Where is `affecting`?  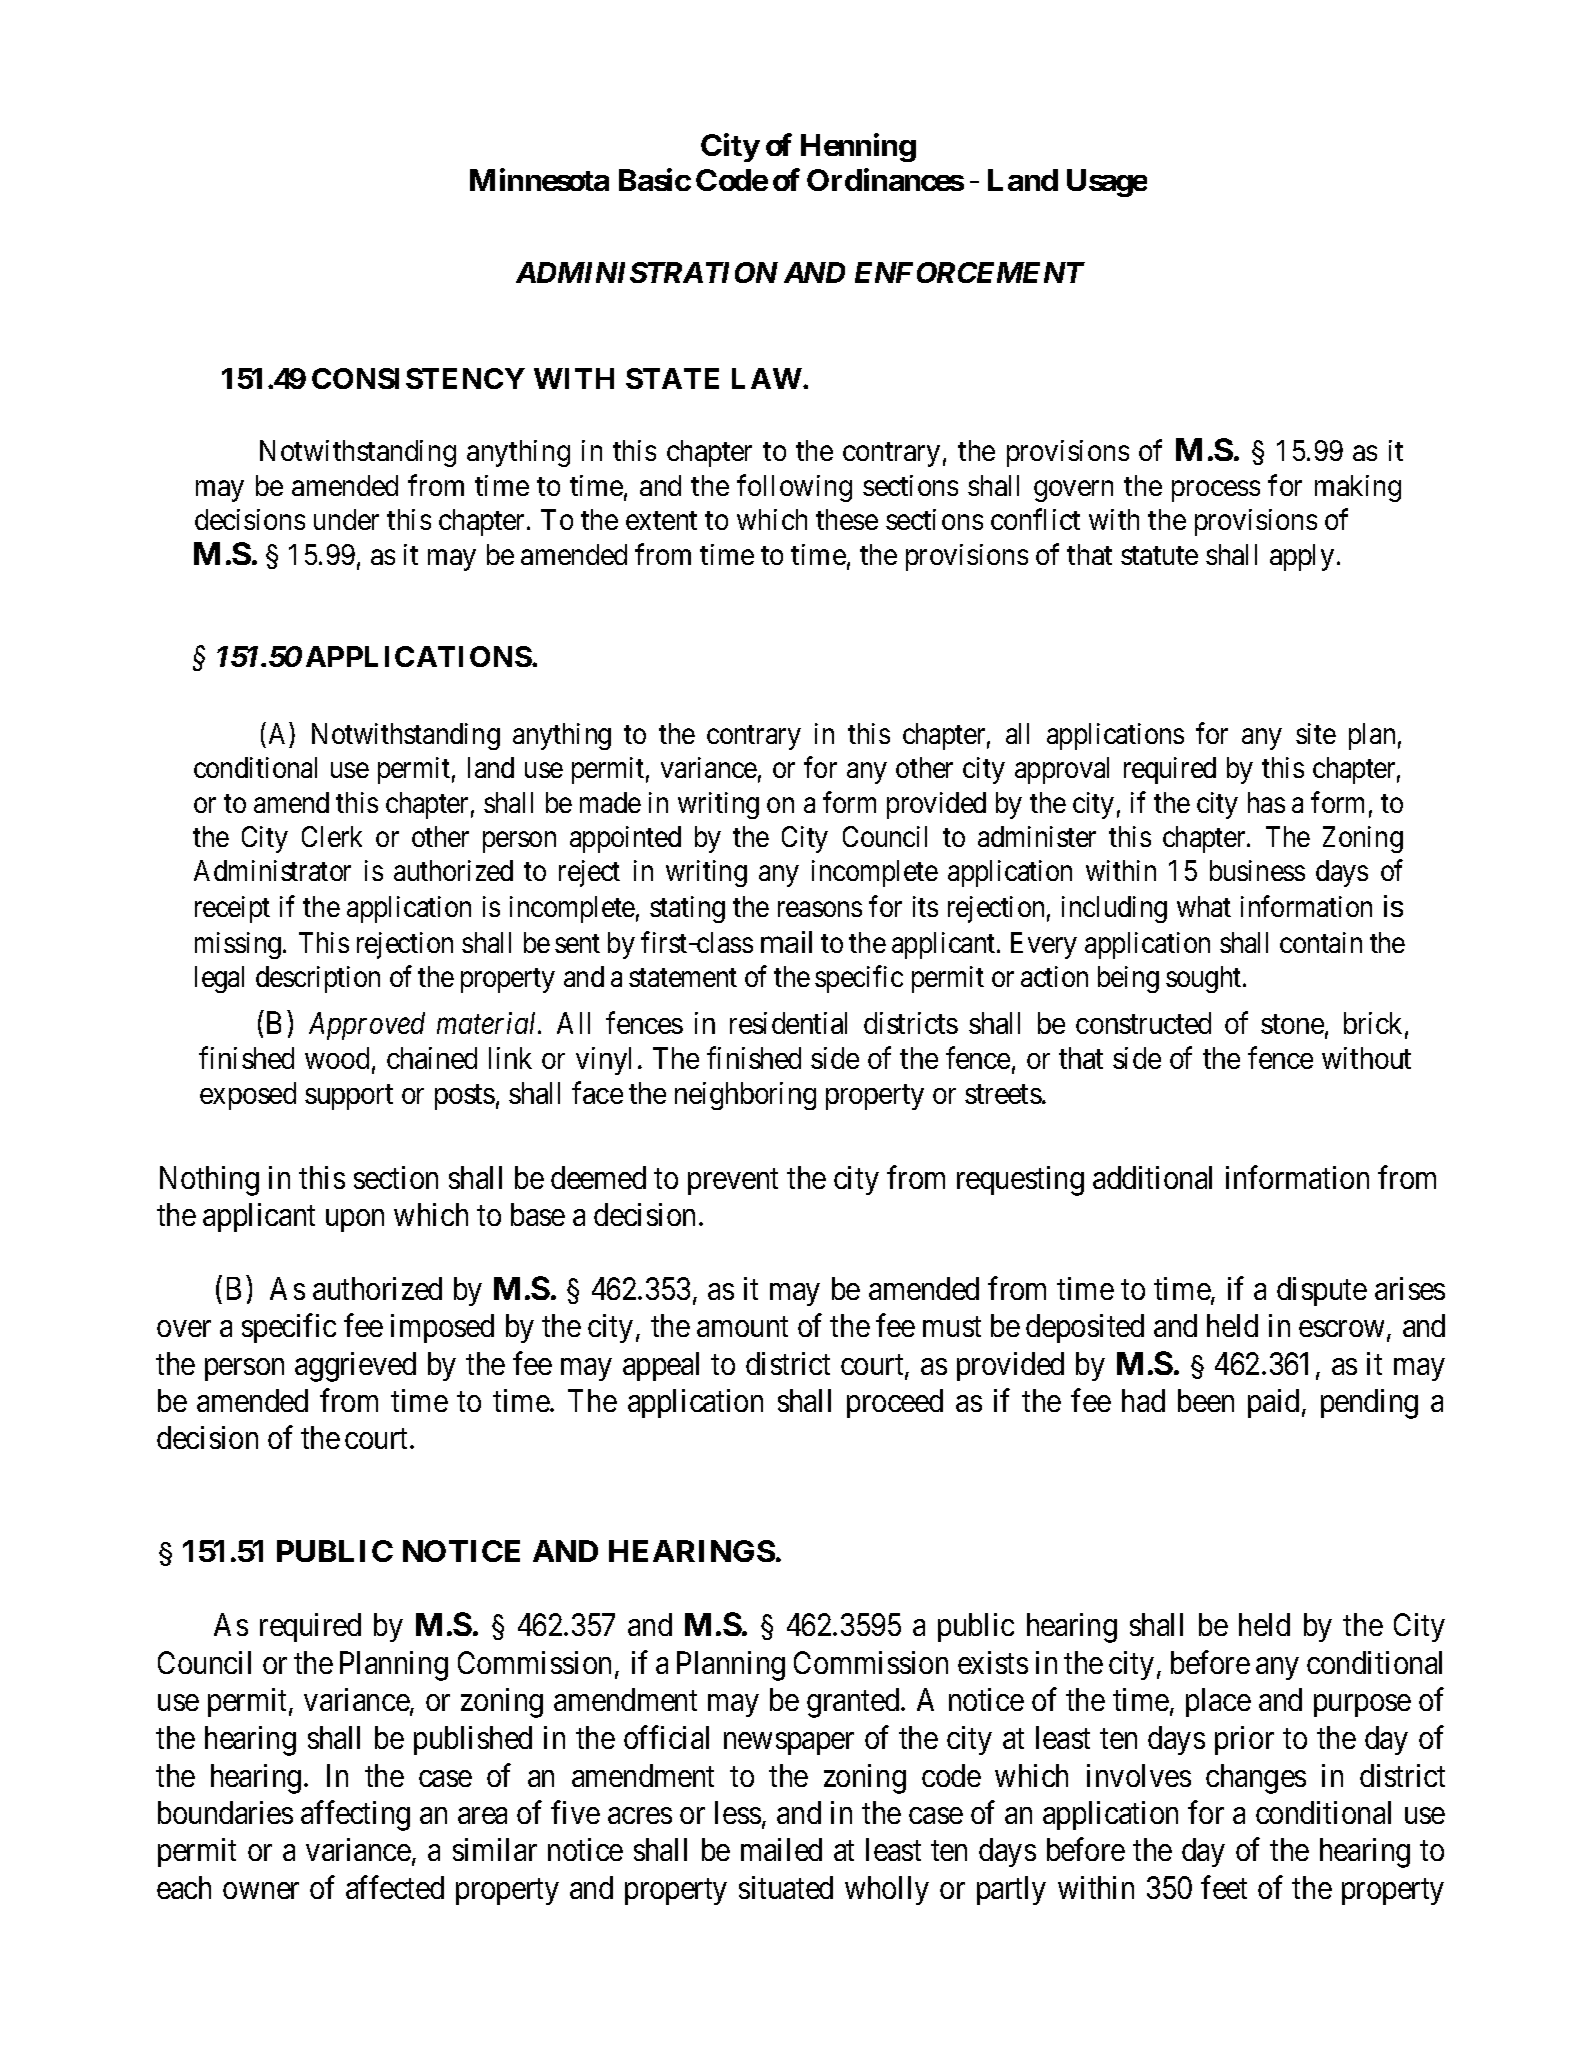
affecting is located at coordinates (355, 1816).
